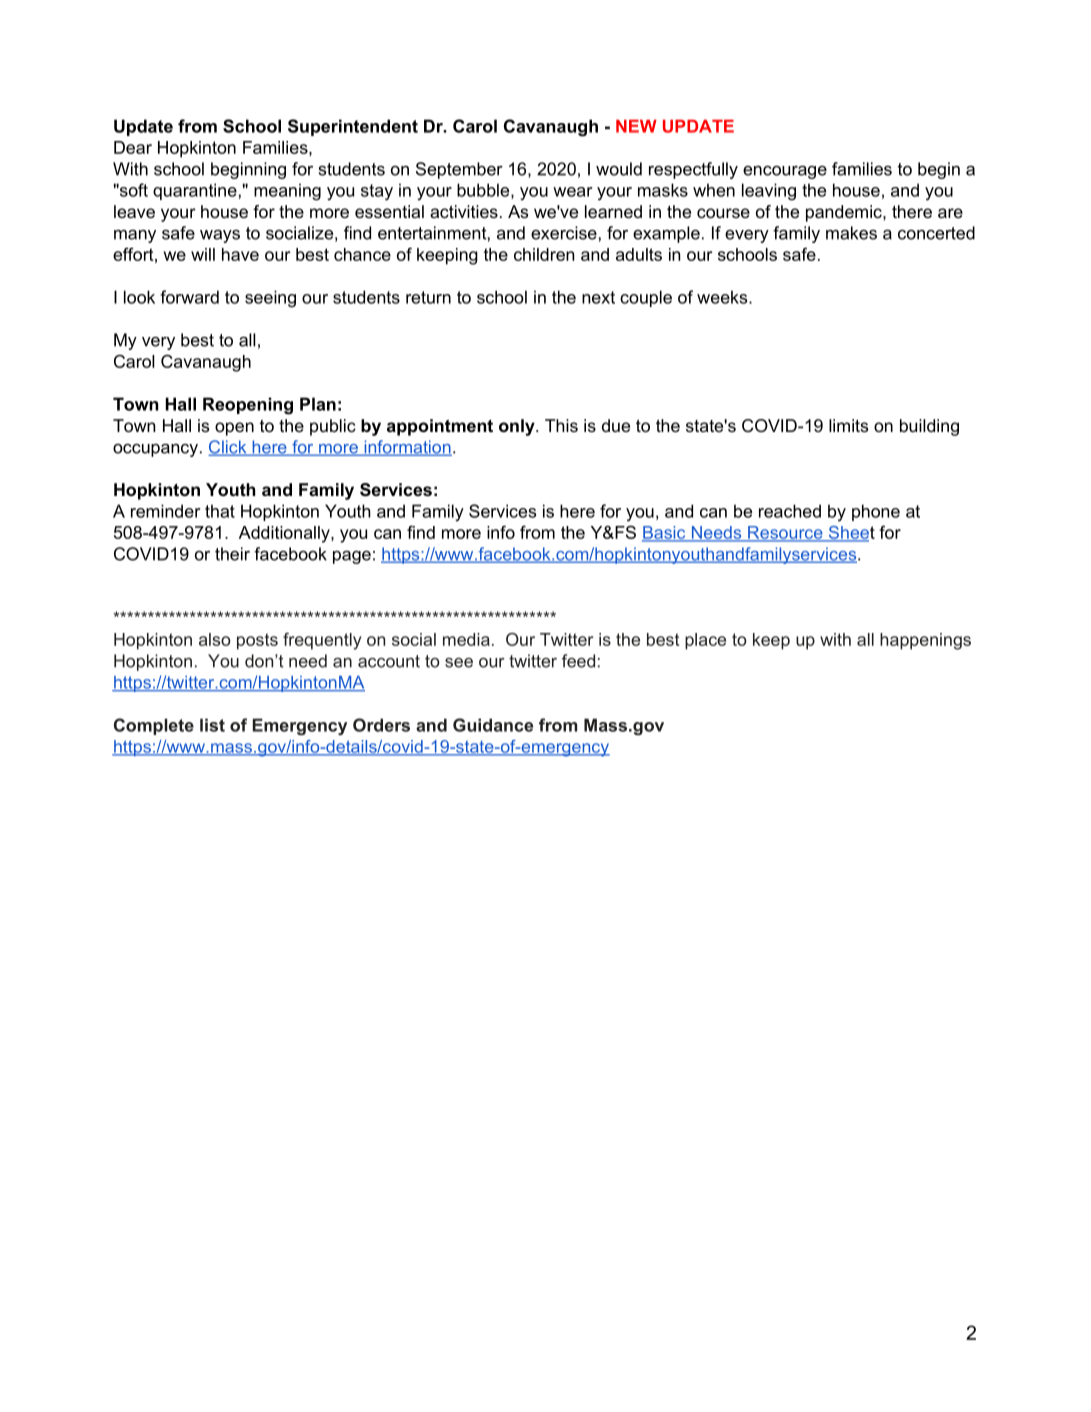 The height and width of the image is (1412, 1091). What do you see at coordinates (212, 725) in the image?
I see `list` at bounding box center [212, 725].
